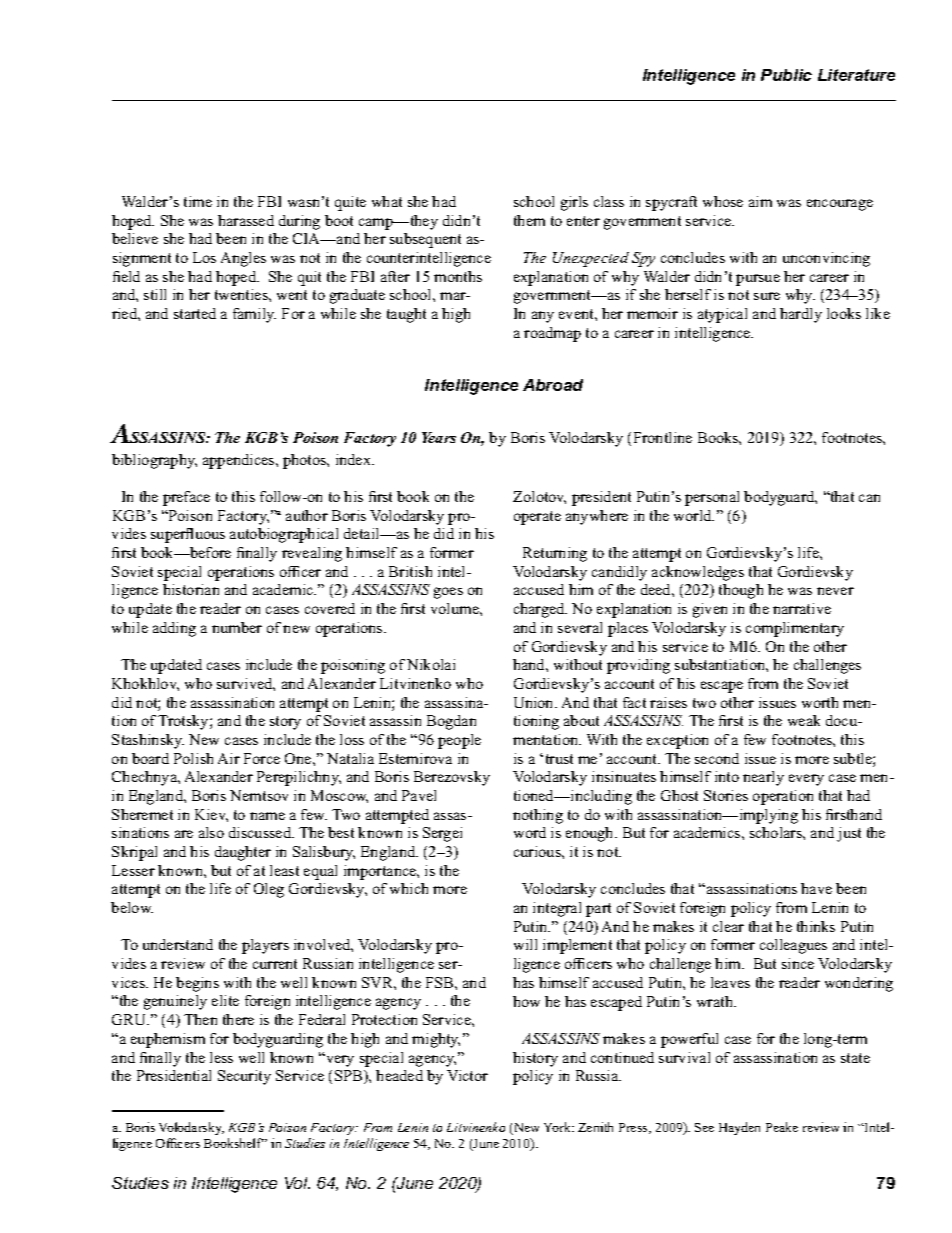 This image has height=1233, width=952. Describe the element at coordinates (786, 75) in the image. I see `Public` at that location.
